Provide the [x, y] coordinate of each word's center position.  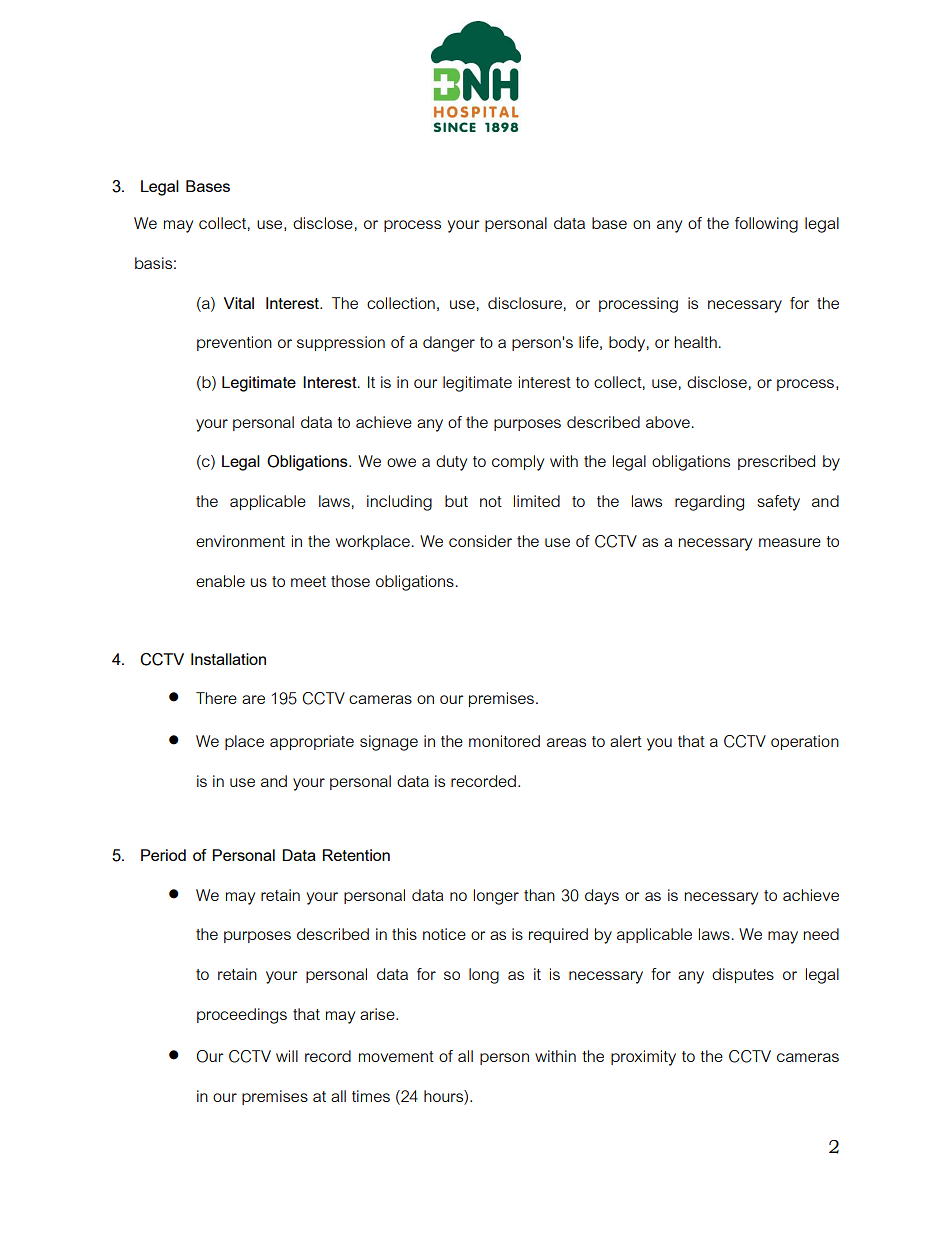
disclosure [525, 303]
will [287, 1056]
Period [163, 855]
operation [805, 742]
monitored [504, 741]
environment [240, 541]
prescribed [776, 462]
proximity [643, 1058]
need [821, 934]
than [539, 895]
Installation [228, 659]
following [766, 225]
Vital [239, 303]
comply [518, 463]
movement [396, 1056]
